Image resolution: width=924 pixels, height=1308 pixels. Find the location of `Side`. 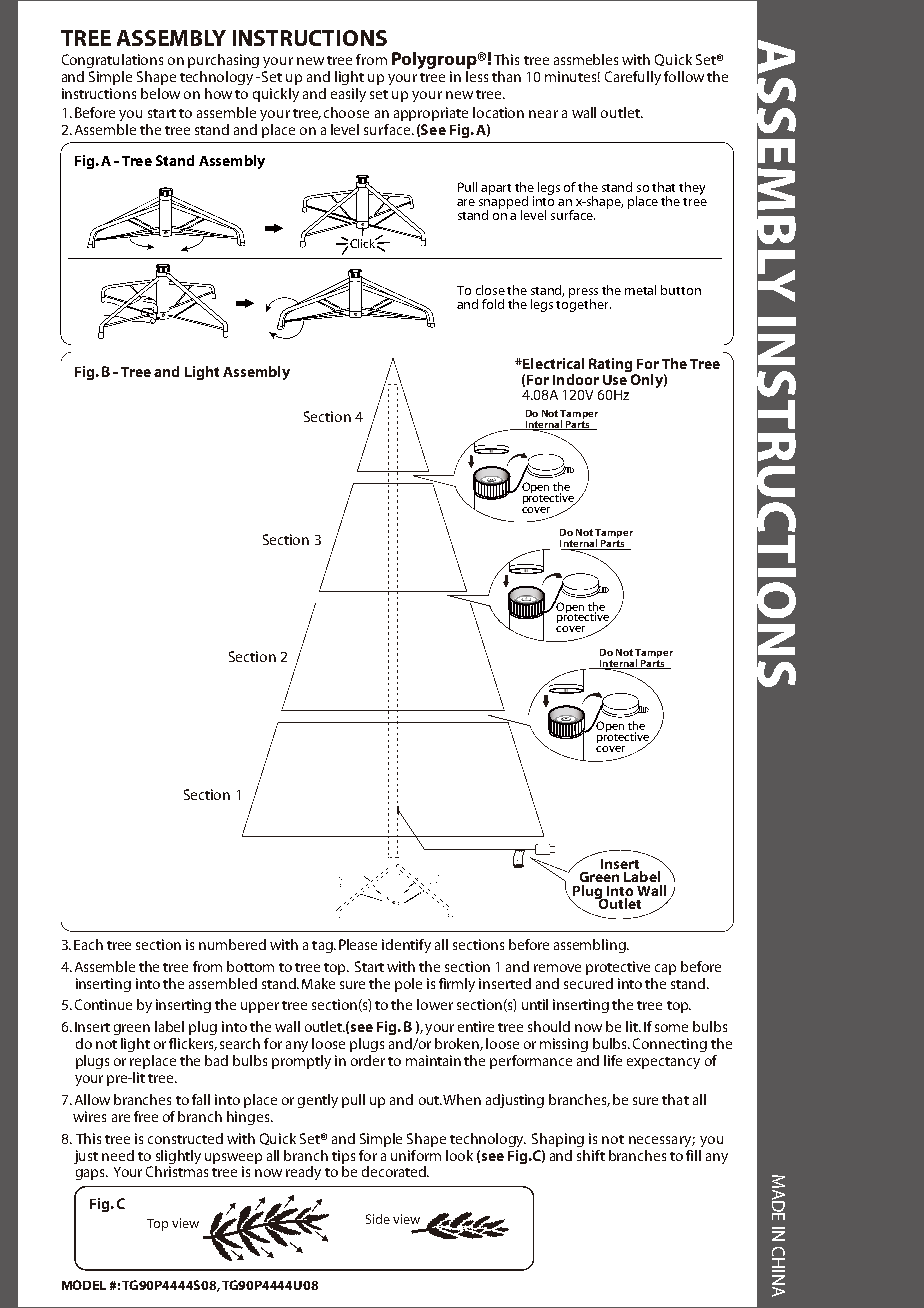

Side is located at coordinates (378, 1219).
